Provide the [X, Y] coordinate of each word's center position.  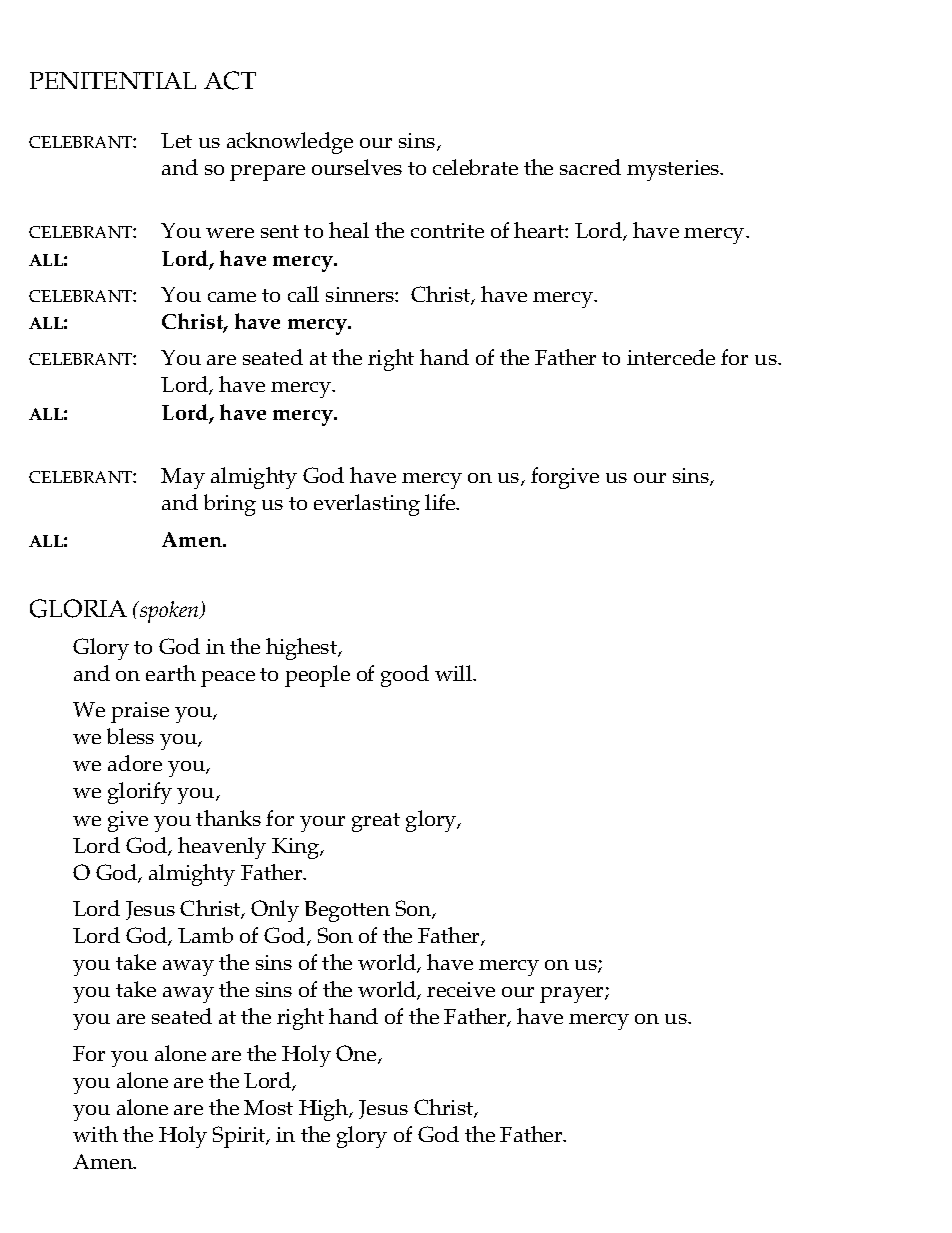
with [95, 1134]
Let [176, 140]
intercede [671, 357]
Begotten [347, 911]
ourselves [357, 167]
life [441, 502]
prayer [573, 995]
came [232, 297]
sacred [590, 167]
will [455, 673]
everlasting [367, 505]
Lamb [205, 935]
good [405, 676]
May [183, 478]
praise [140, 712]
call [303, 294]
